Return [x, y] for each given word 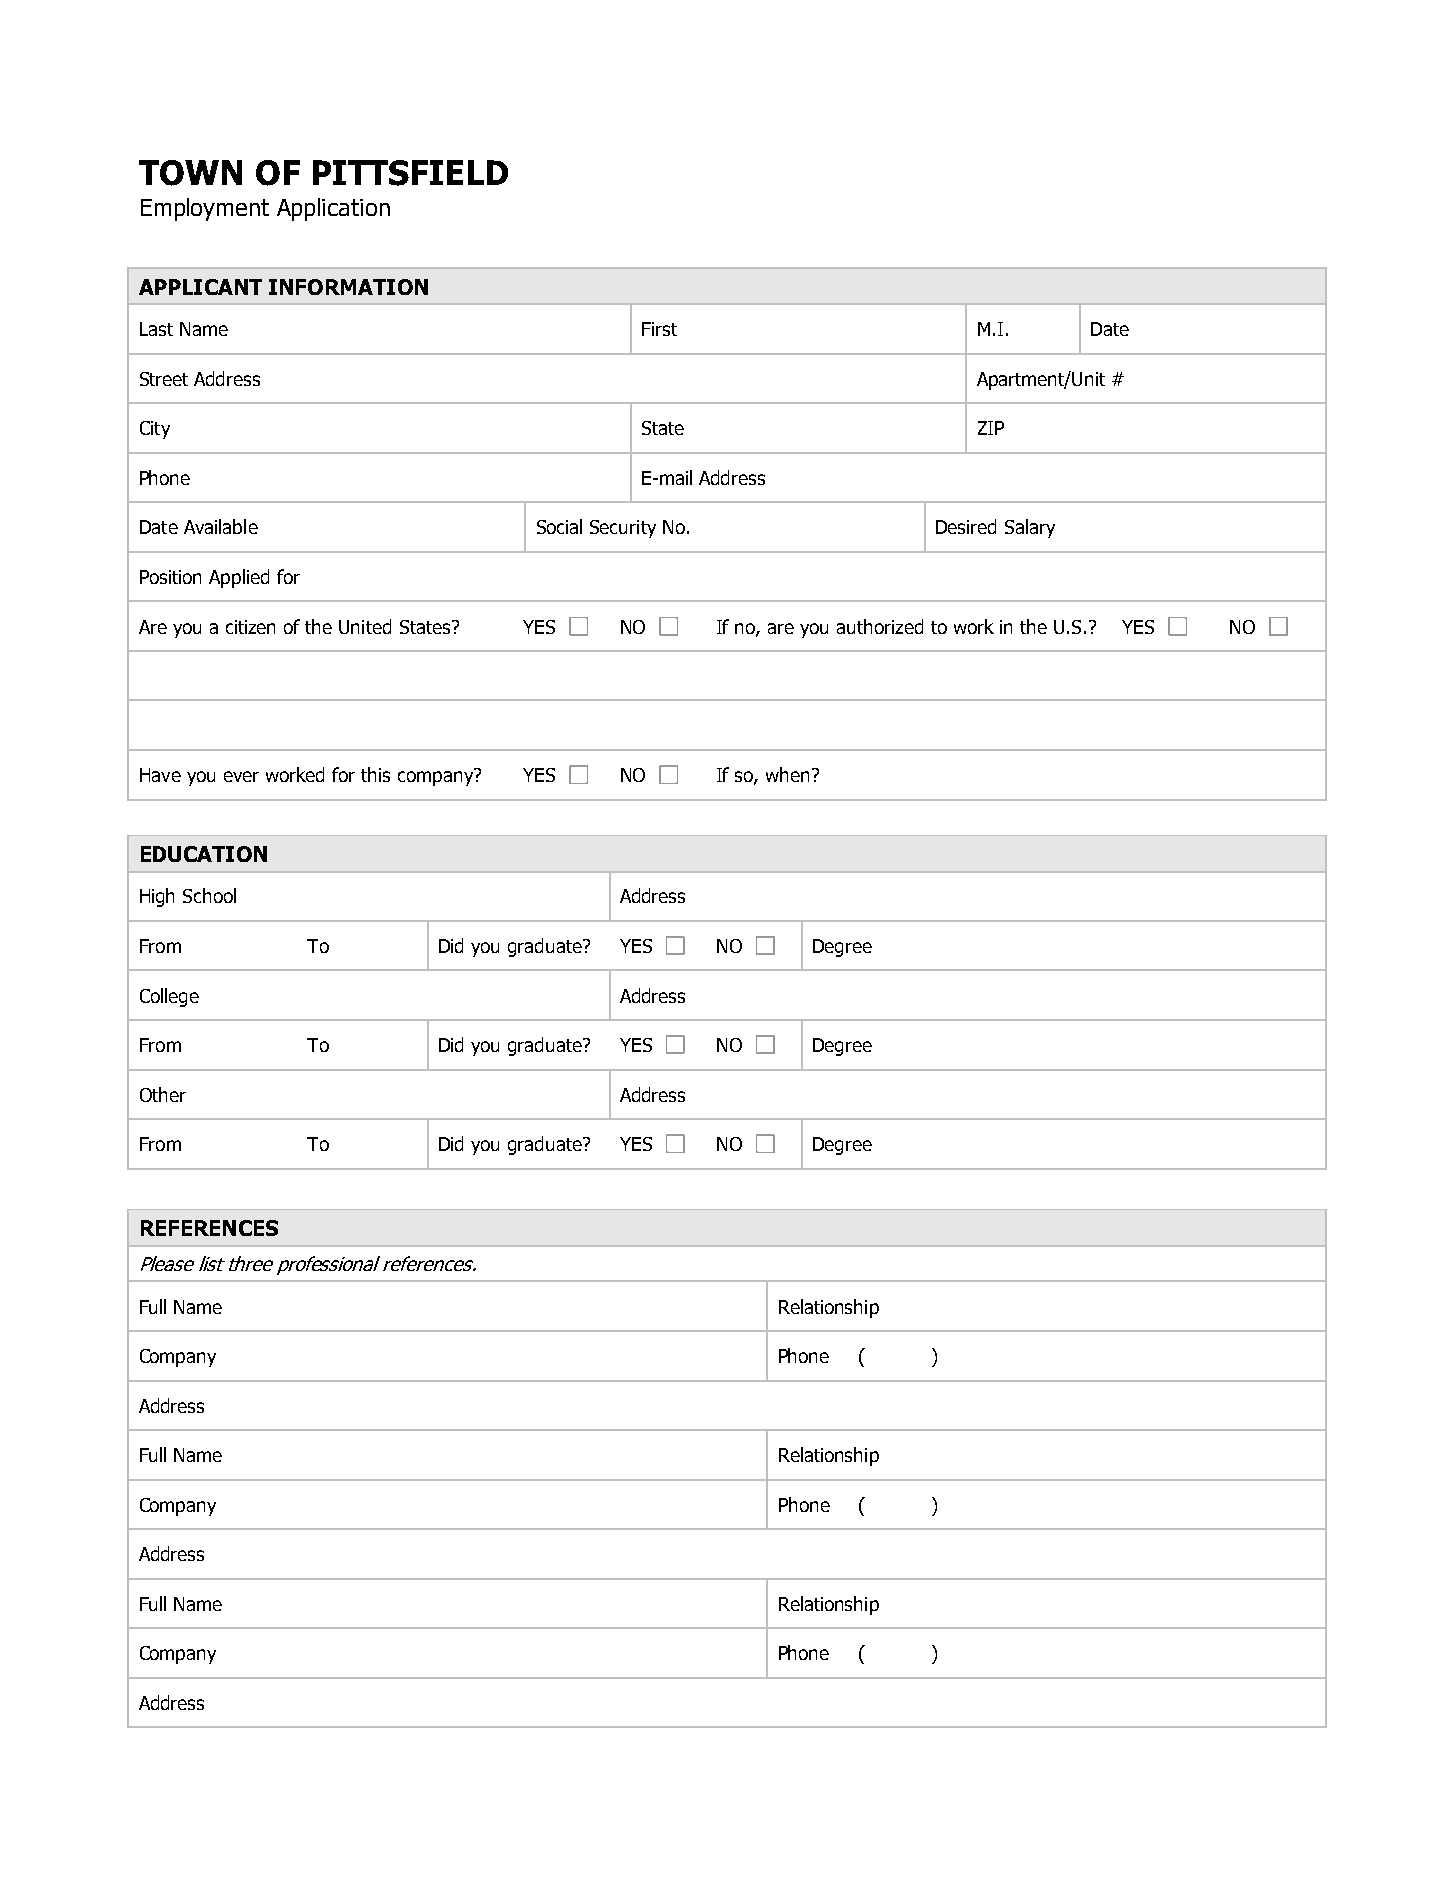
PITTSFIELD [410, 173]
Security [623, 529]
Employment [205, 209]
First [659, 329]
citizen [250, 627]
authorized [880, 626]
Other [163, 1094]
